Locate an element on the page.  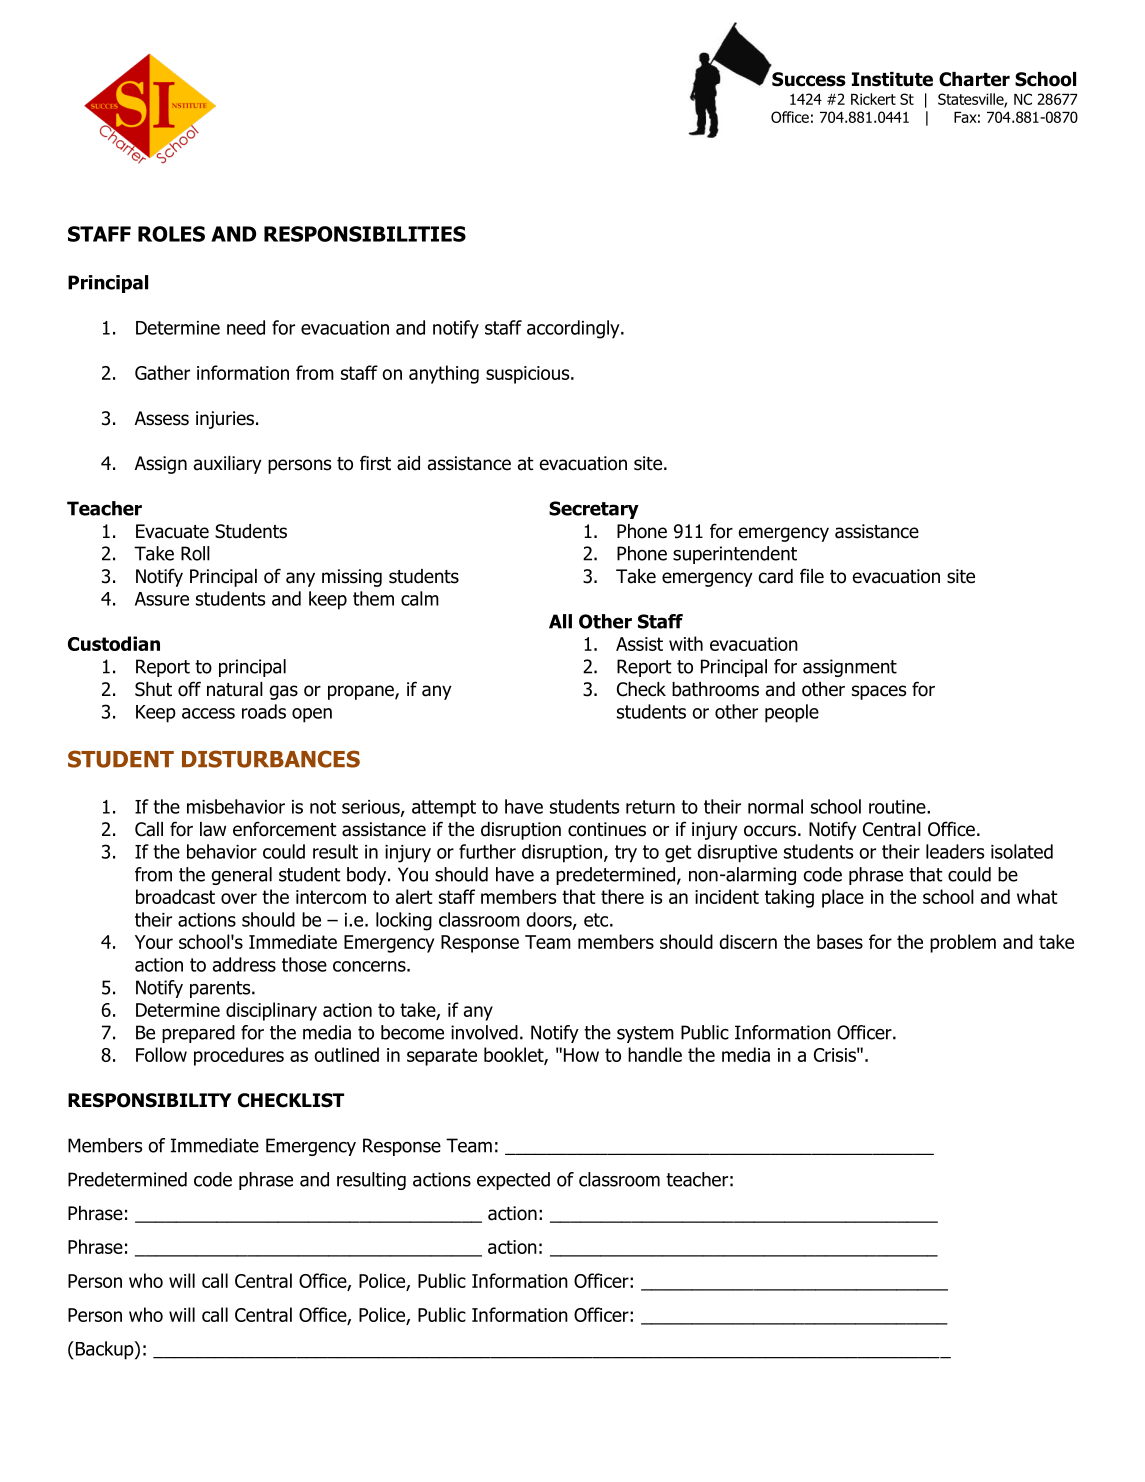
RESPONSIBILITY is located at coordinates (150, 1100).
